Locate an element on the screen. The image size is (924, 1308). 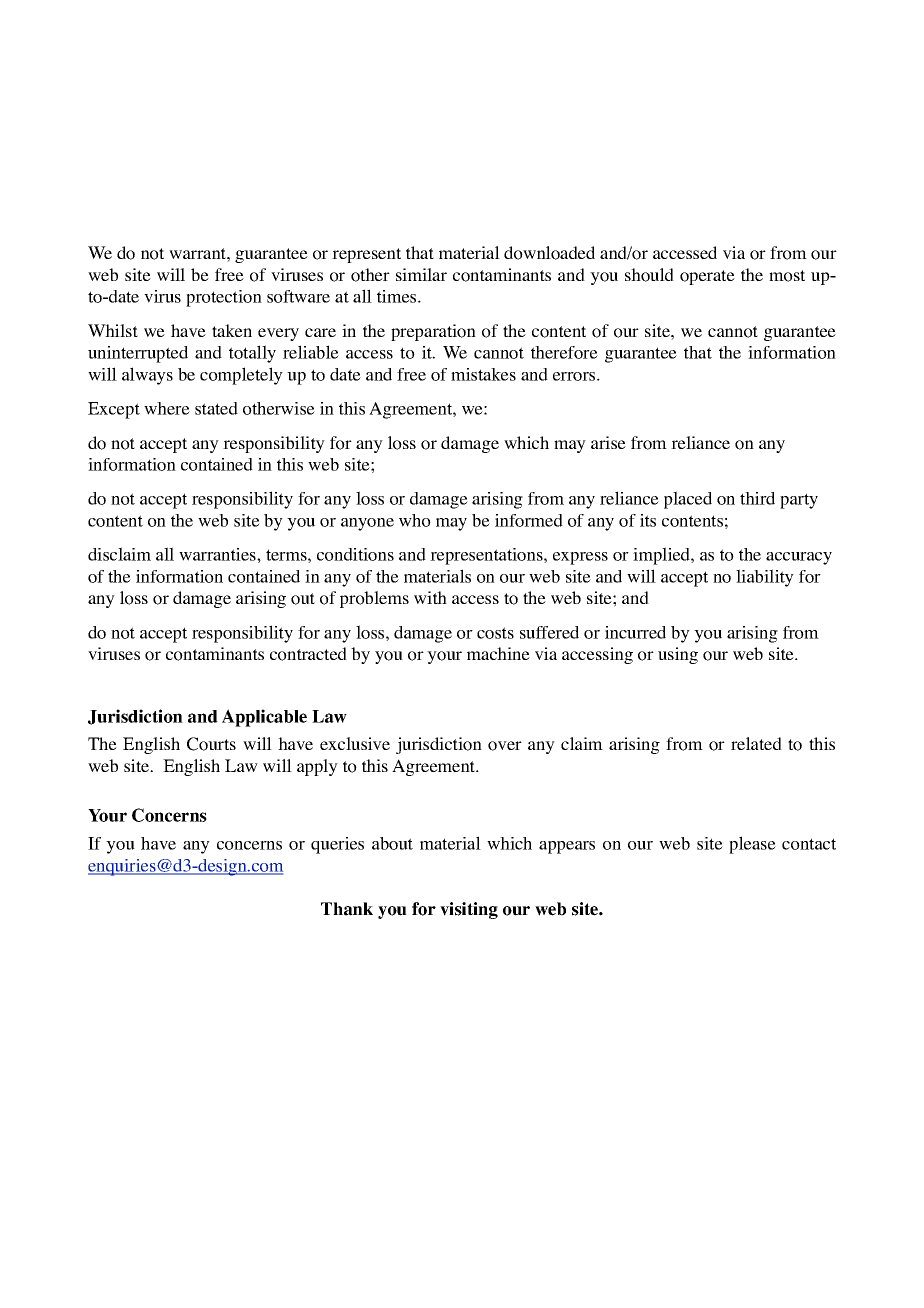
who is located at coordinates (415, 520).
